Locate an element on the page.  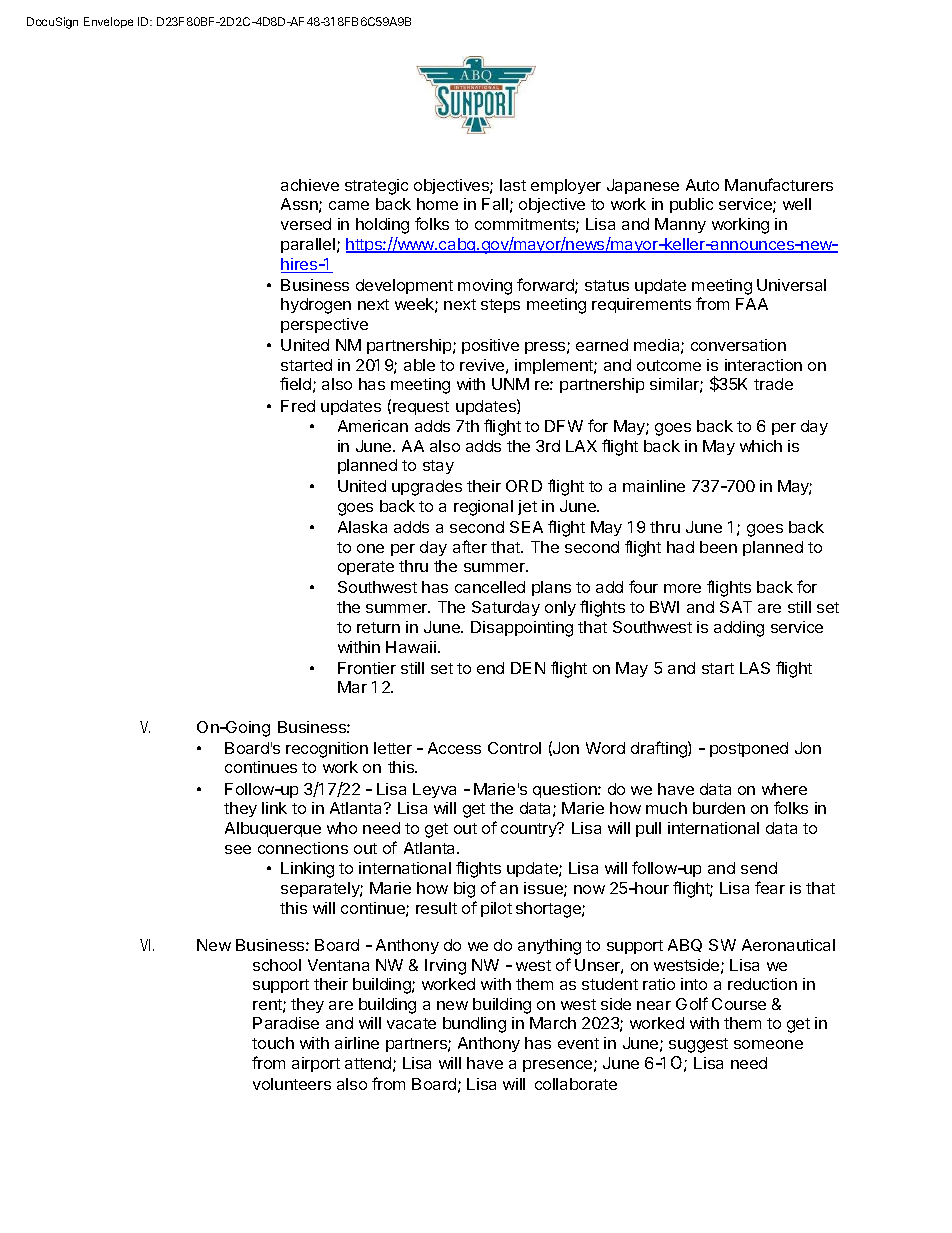
public is located at coordinates (691, 205).
